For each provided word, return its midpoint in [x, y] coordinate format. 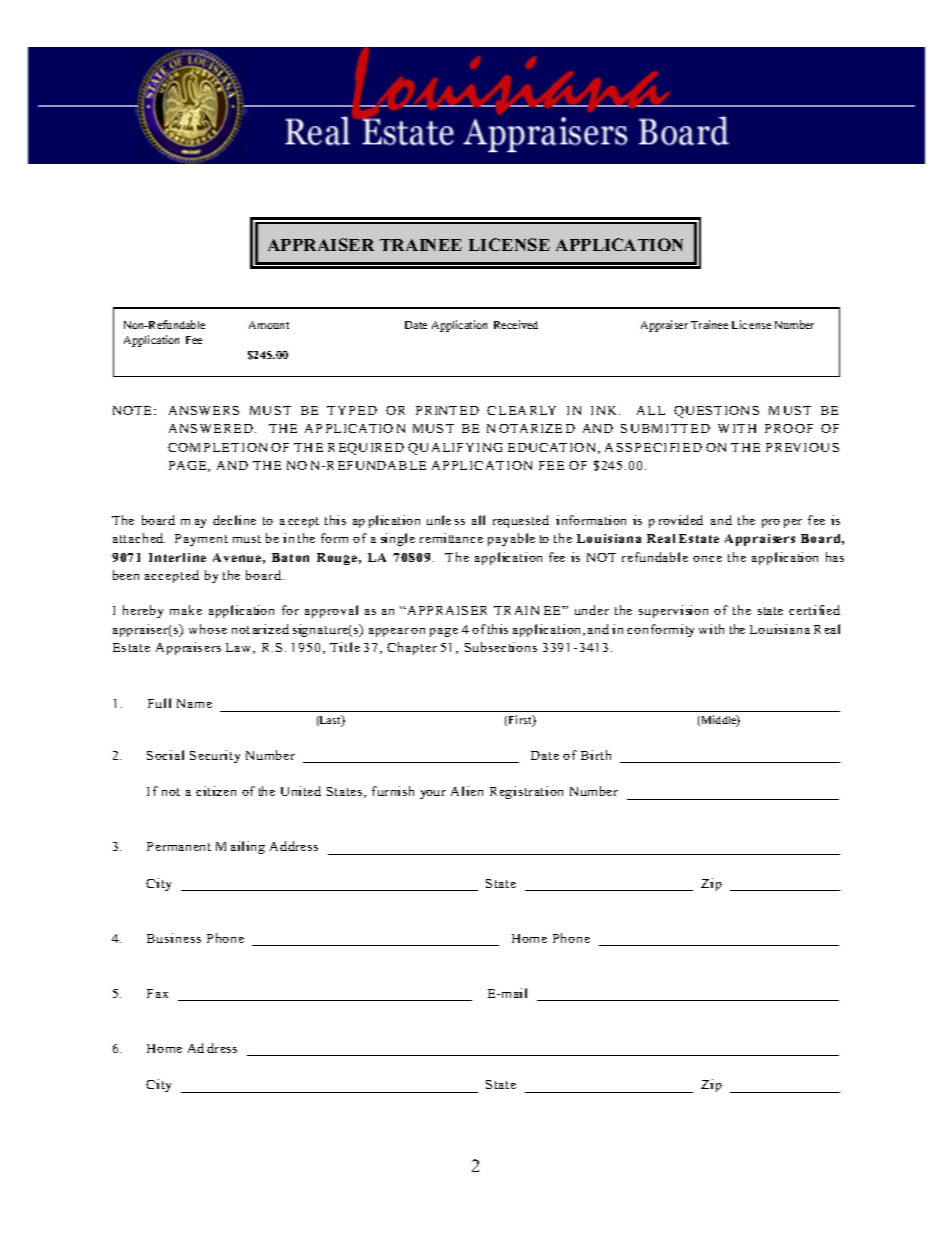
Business [174, 938]
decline [234, 520]
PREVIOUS [802, 447]
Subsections [501, 647]
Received [516, 324]
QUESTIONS [716, 412]
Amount [269, 325]
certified [814, 610]
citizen [216, 791]
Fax [157, 993]
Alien [467, 791]
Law [240, 648]
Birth [596, 755]
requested [521, 521]
